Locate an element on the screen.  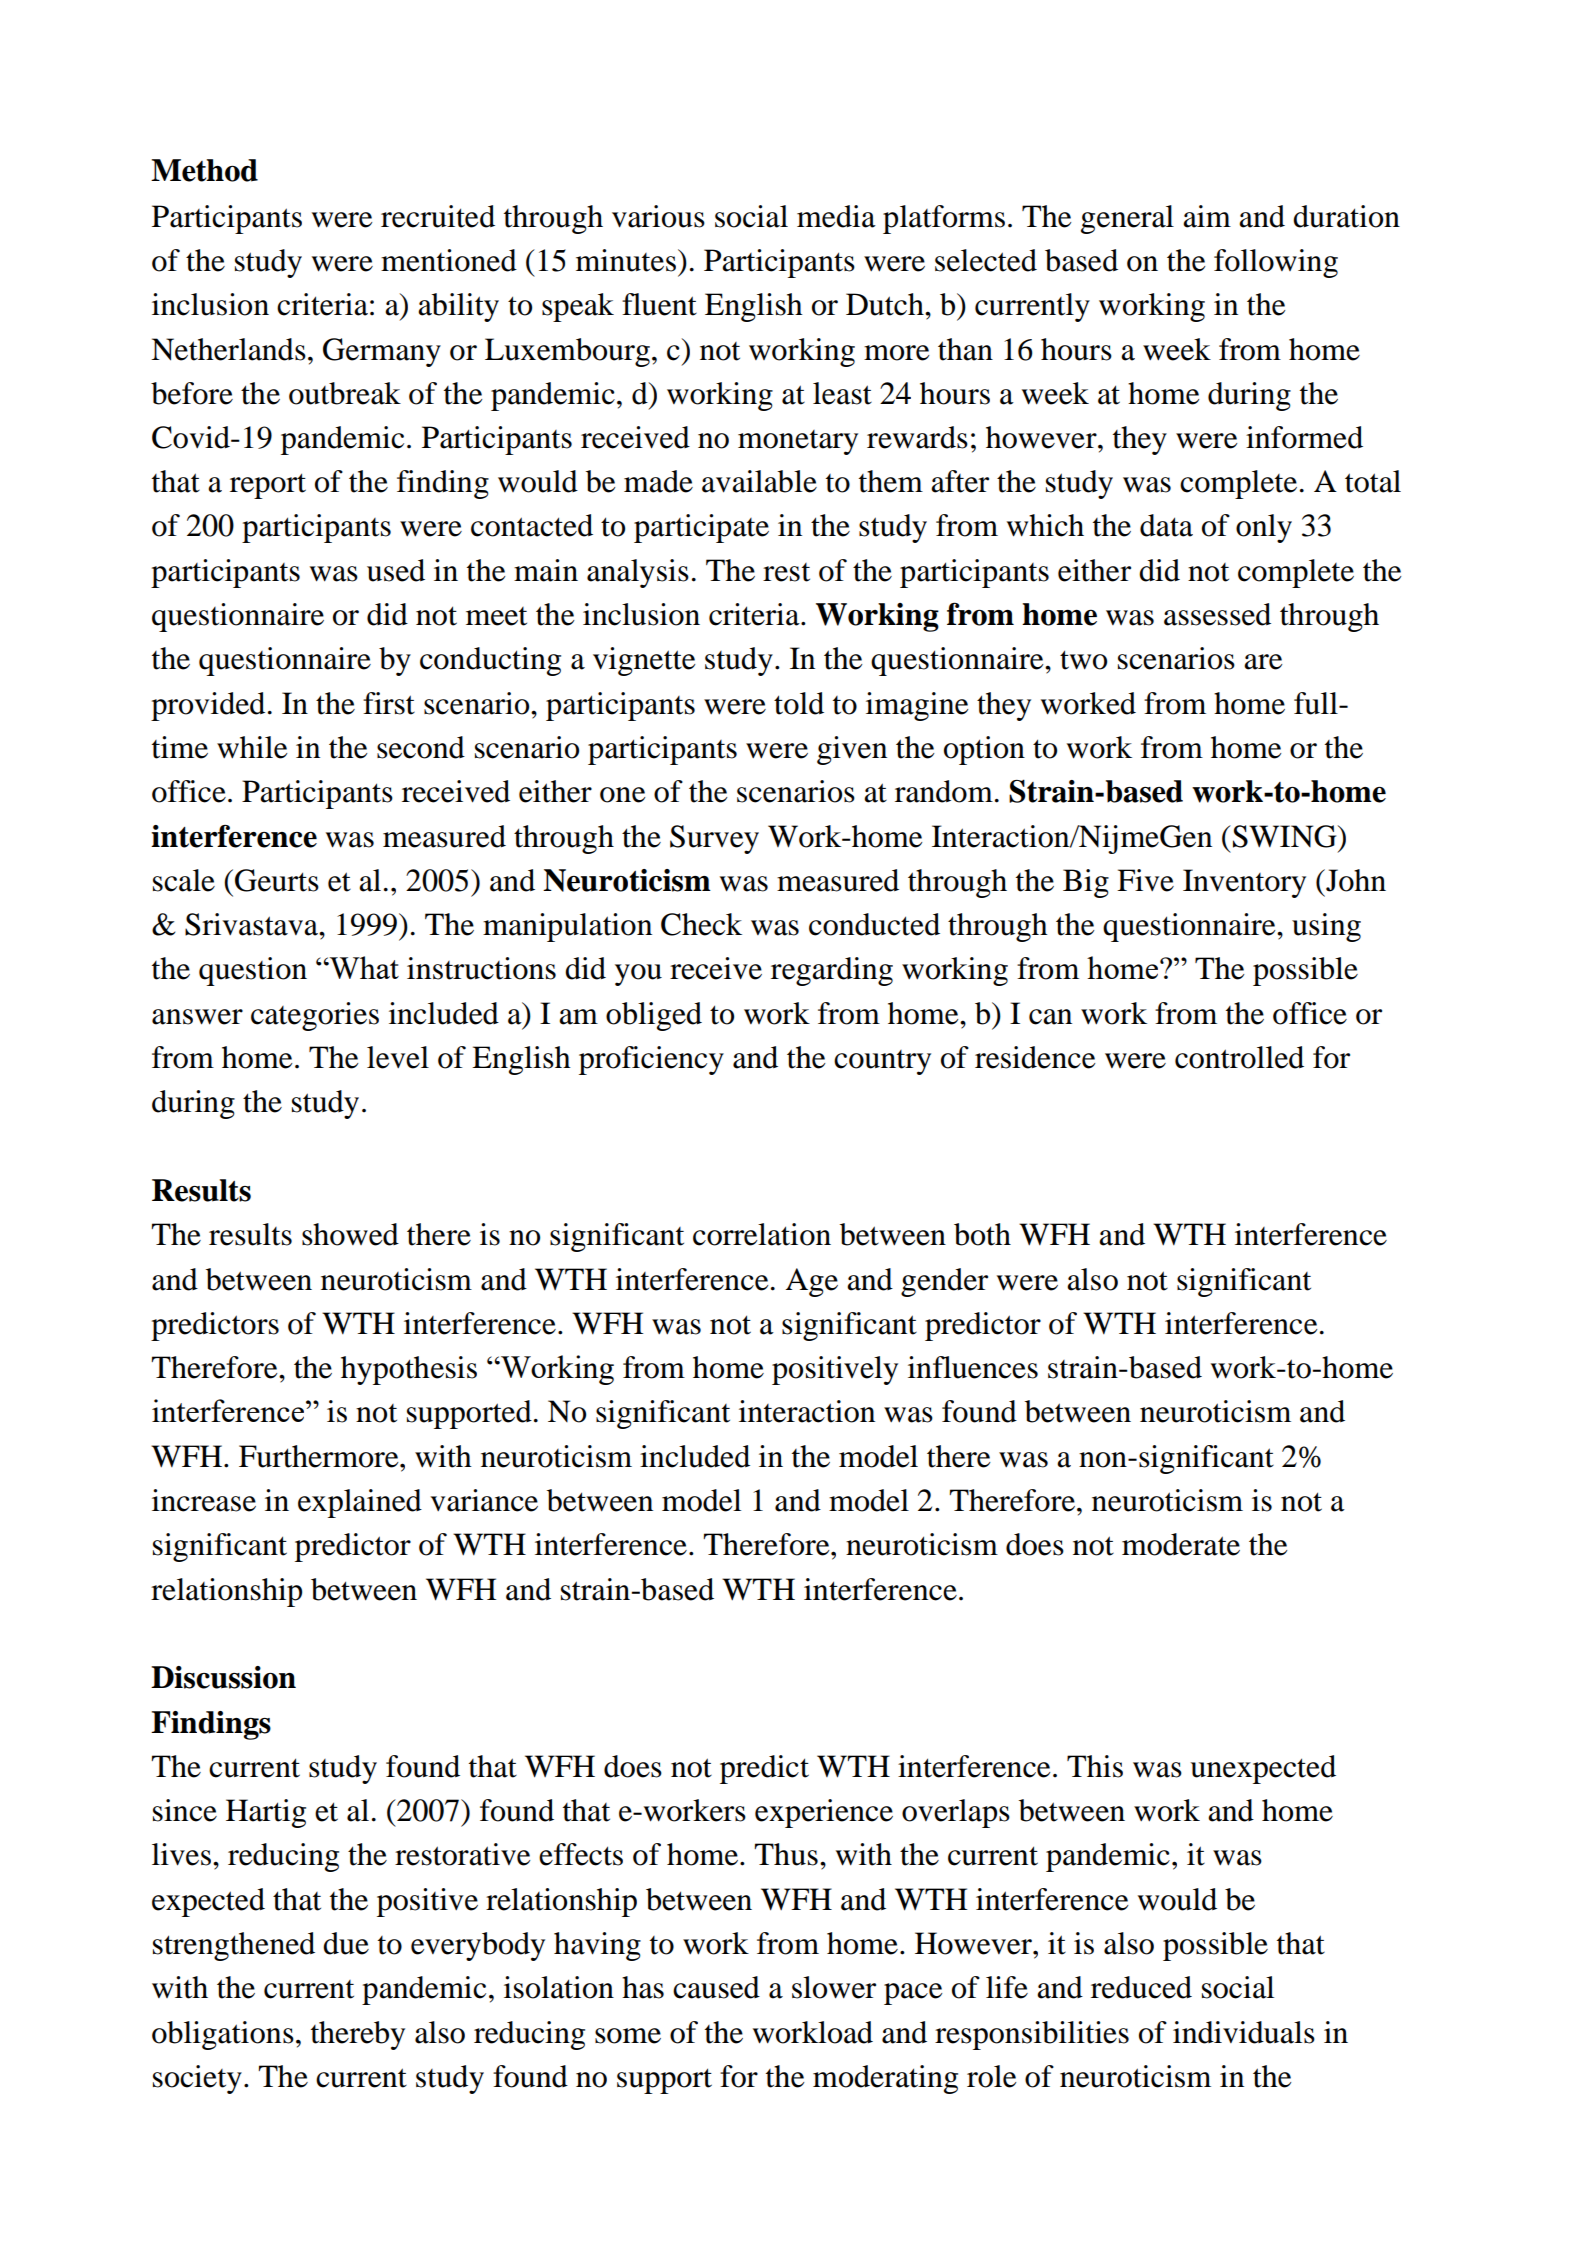
controlled is located at coordinates (1239, 1057).
